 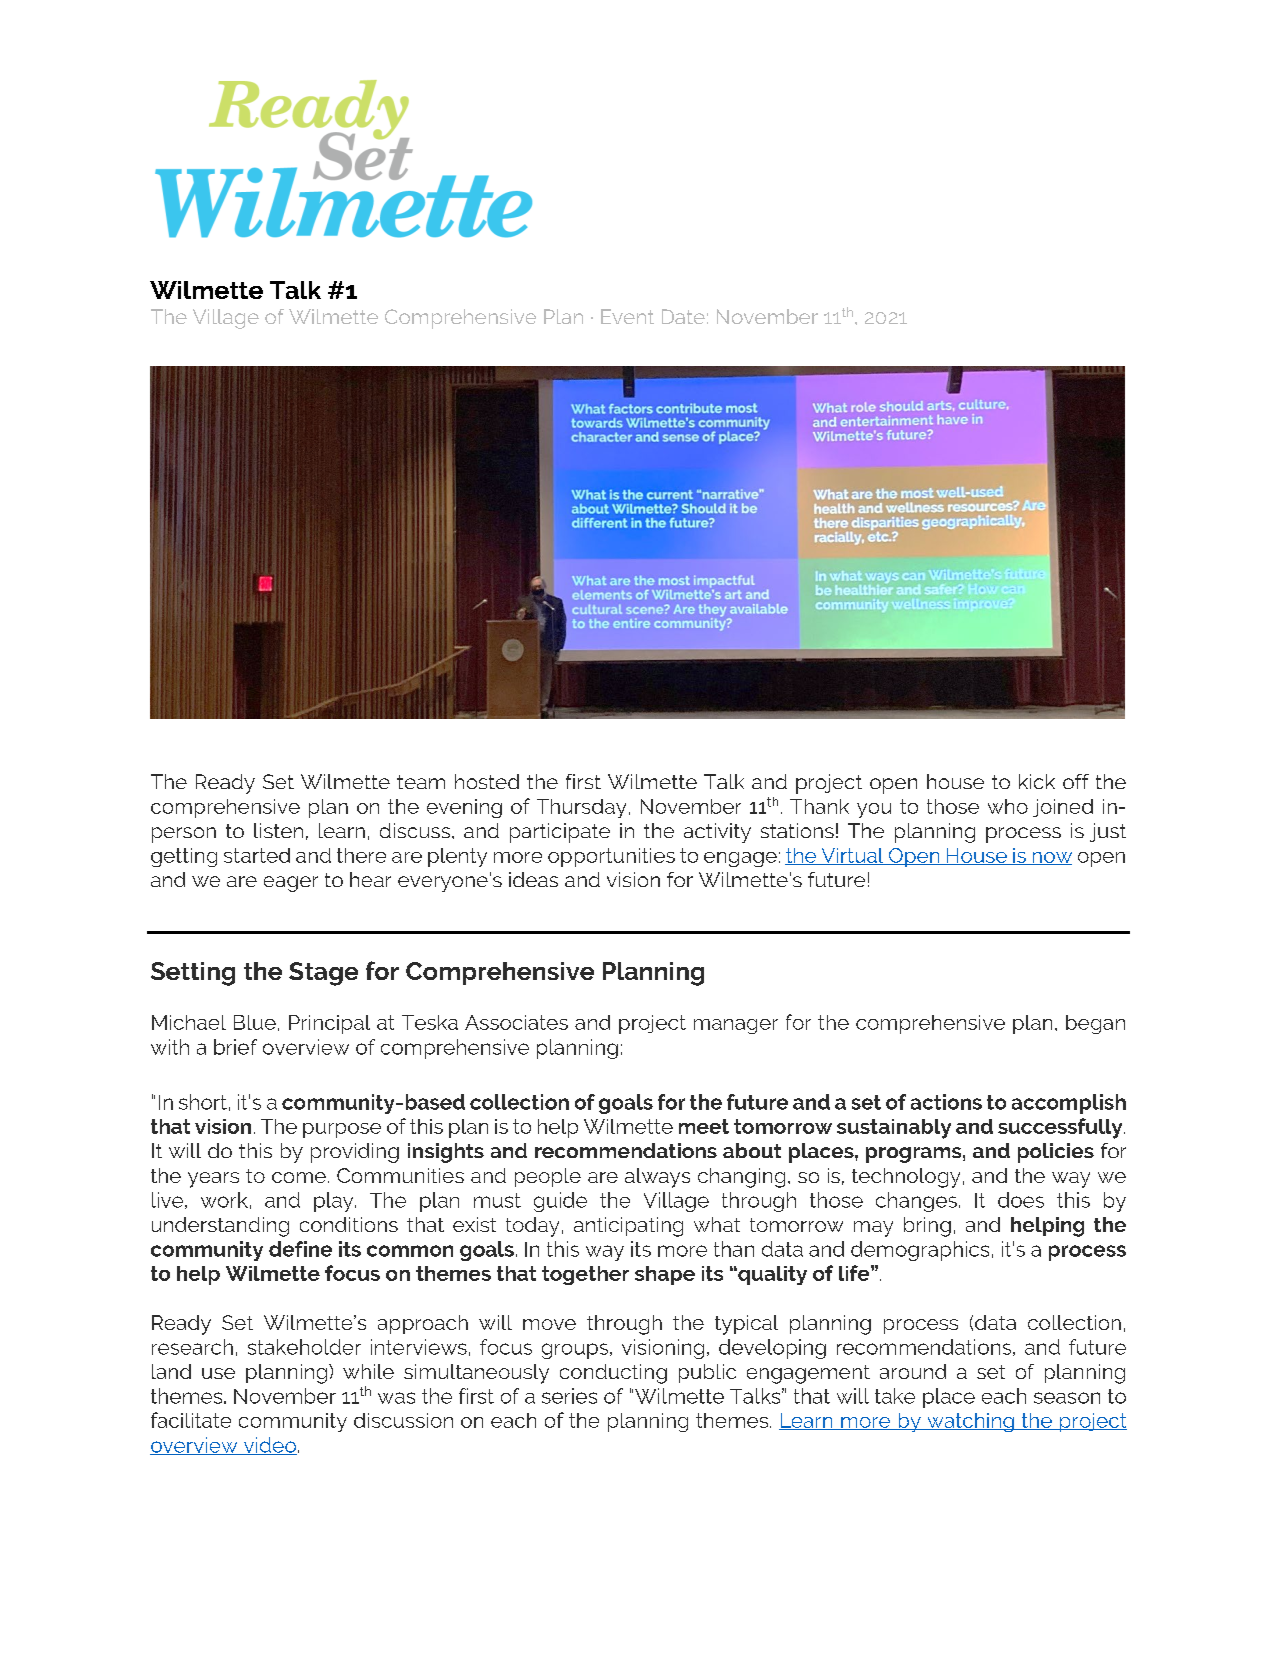 What do you see at coordinates (269, 1446) in the image?
I see `video` at bounding box center [269, 1446].
